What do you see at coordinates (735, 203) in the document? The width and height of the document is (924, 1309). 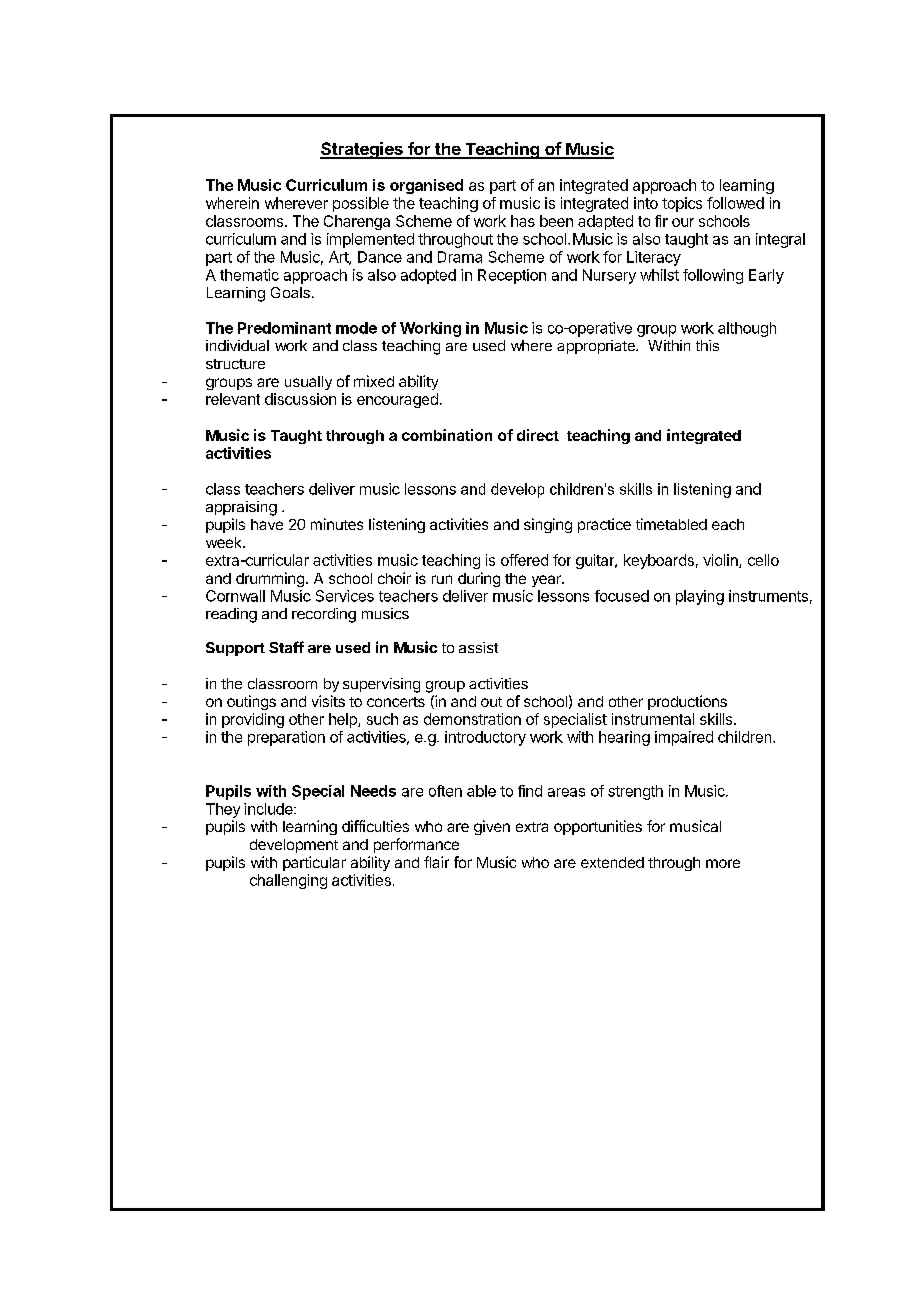 I see `followed` at bounding box center [735, 203].
